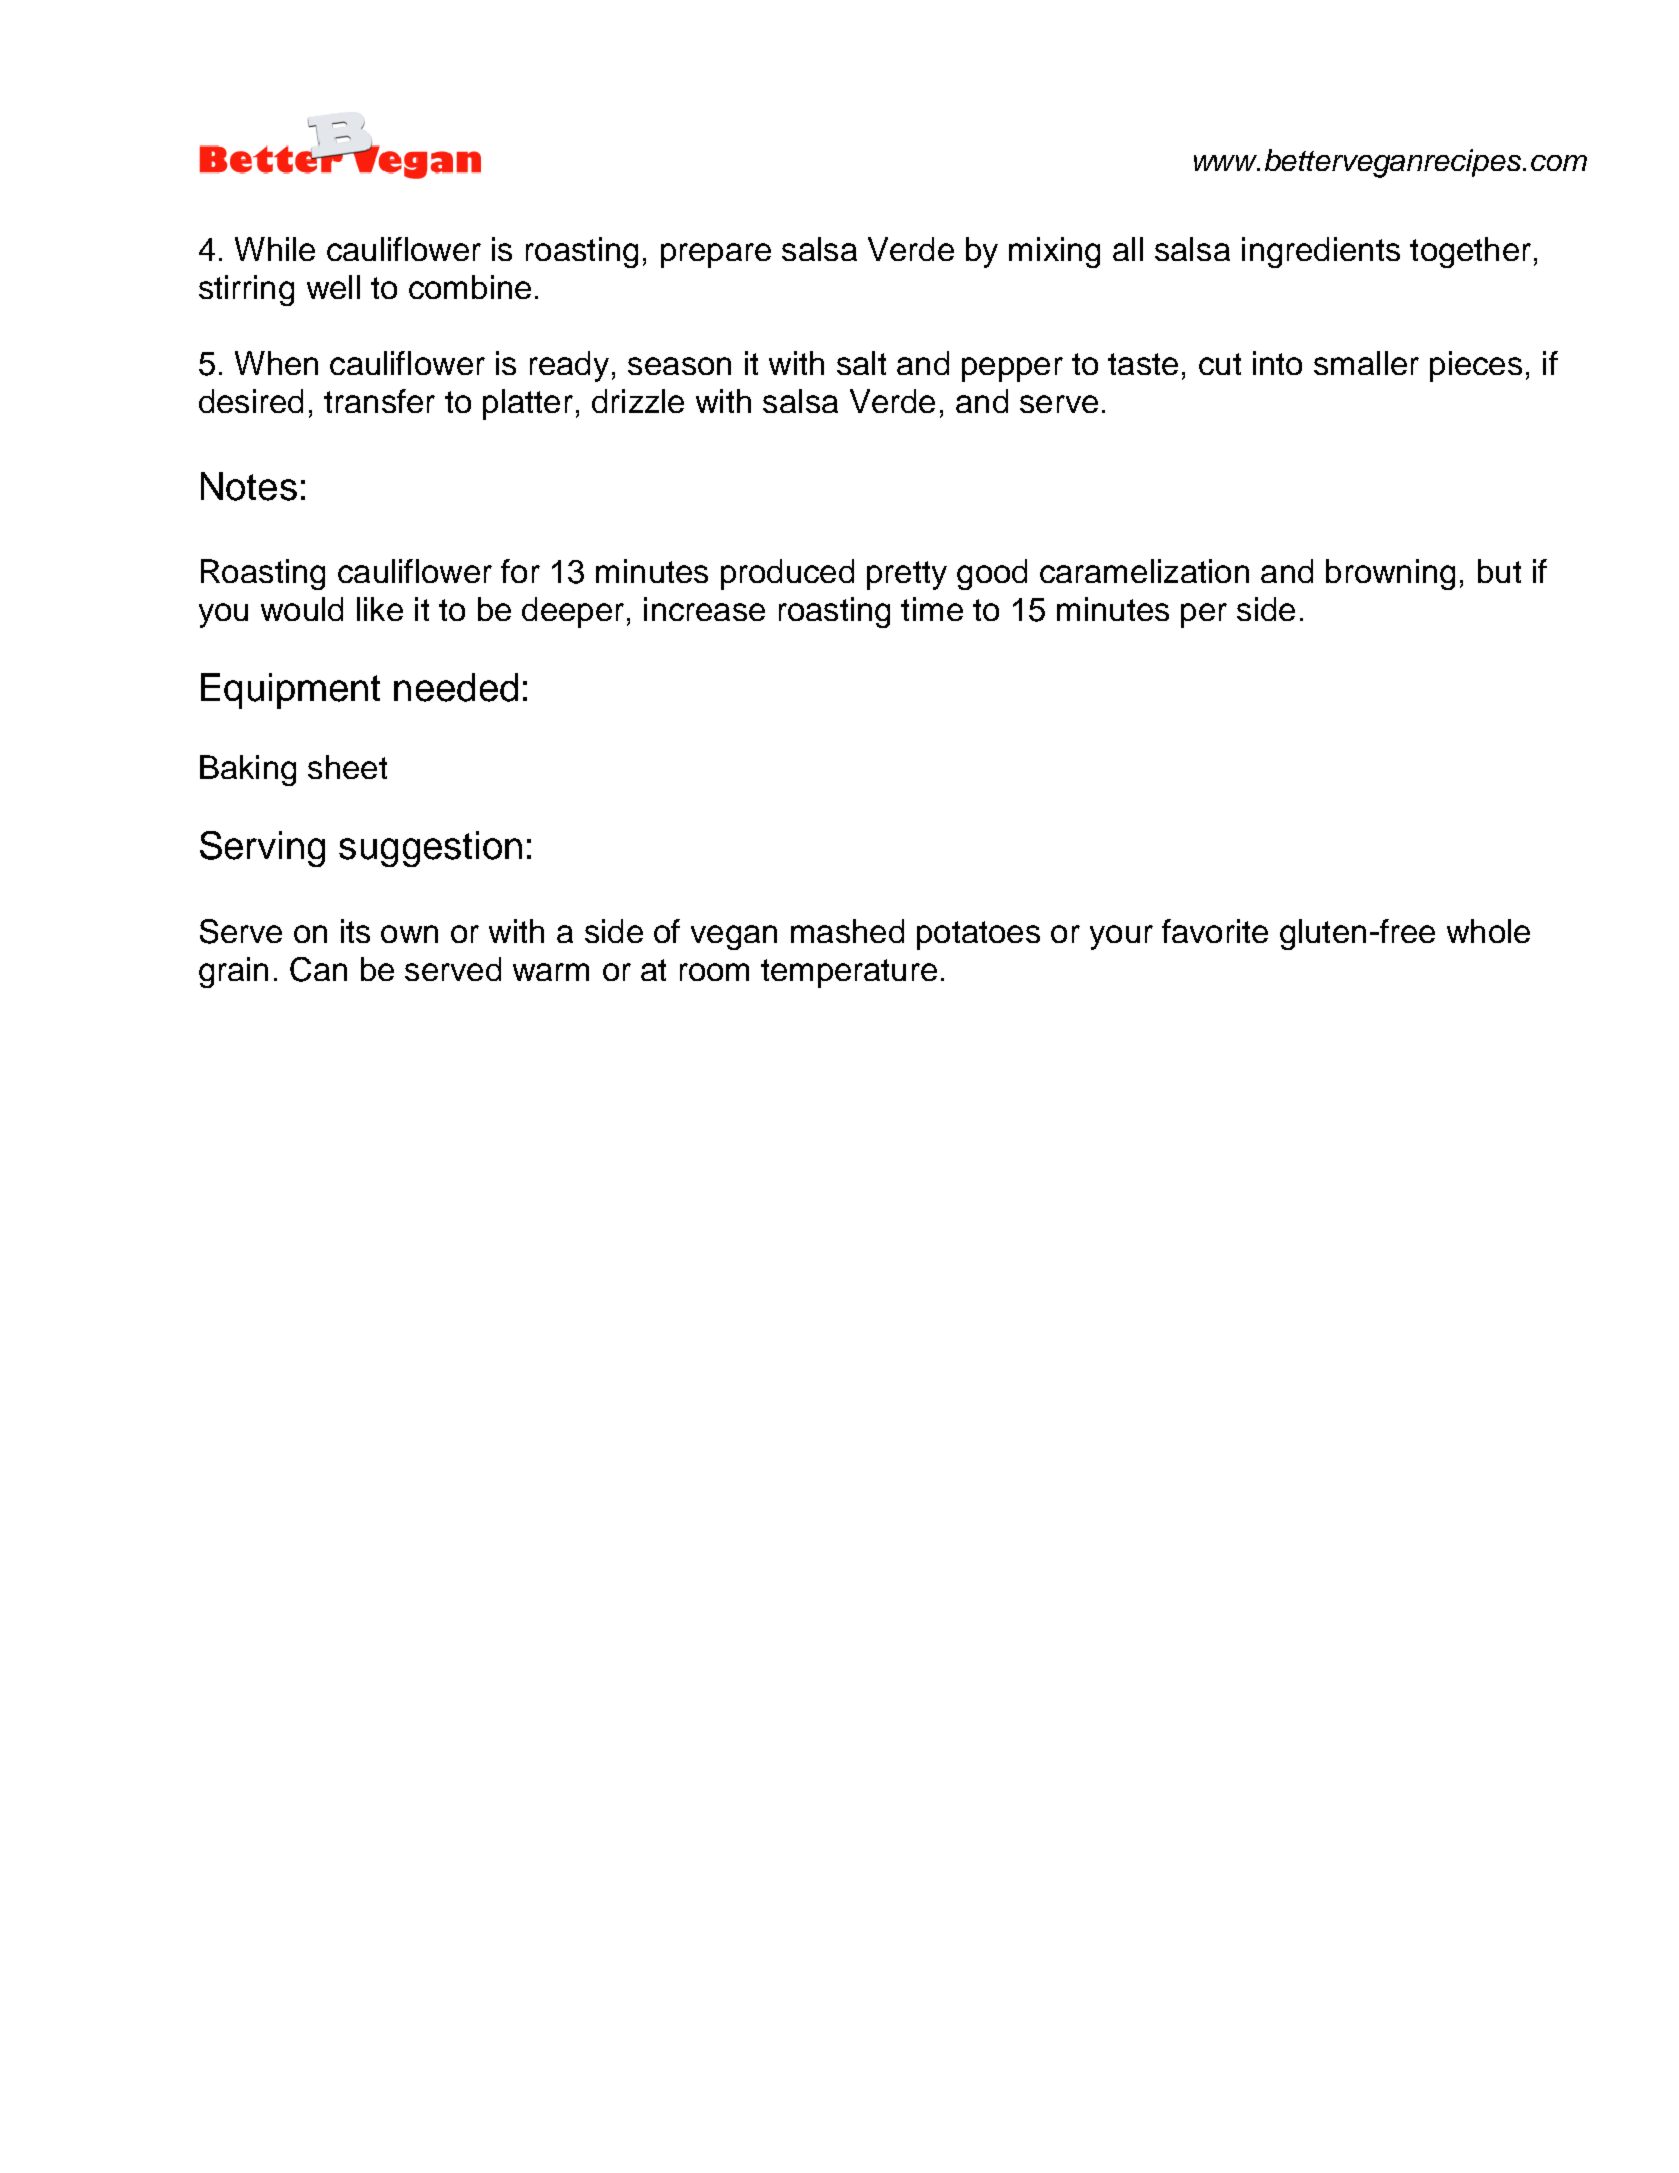  Describe the element at coordinates (1215, 931) in the screenshot. I see `favorite` at that location.
